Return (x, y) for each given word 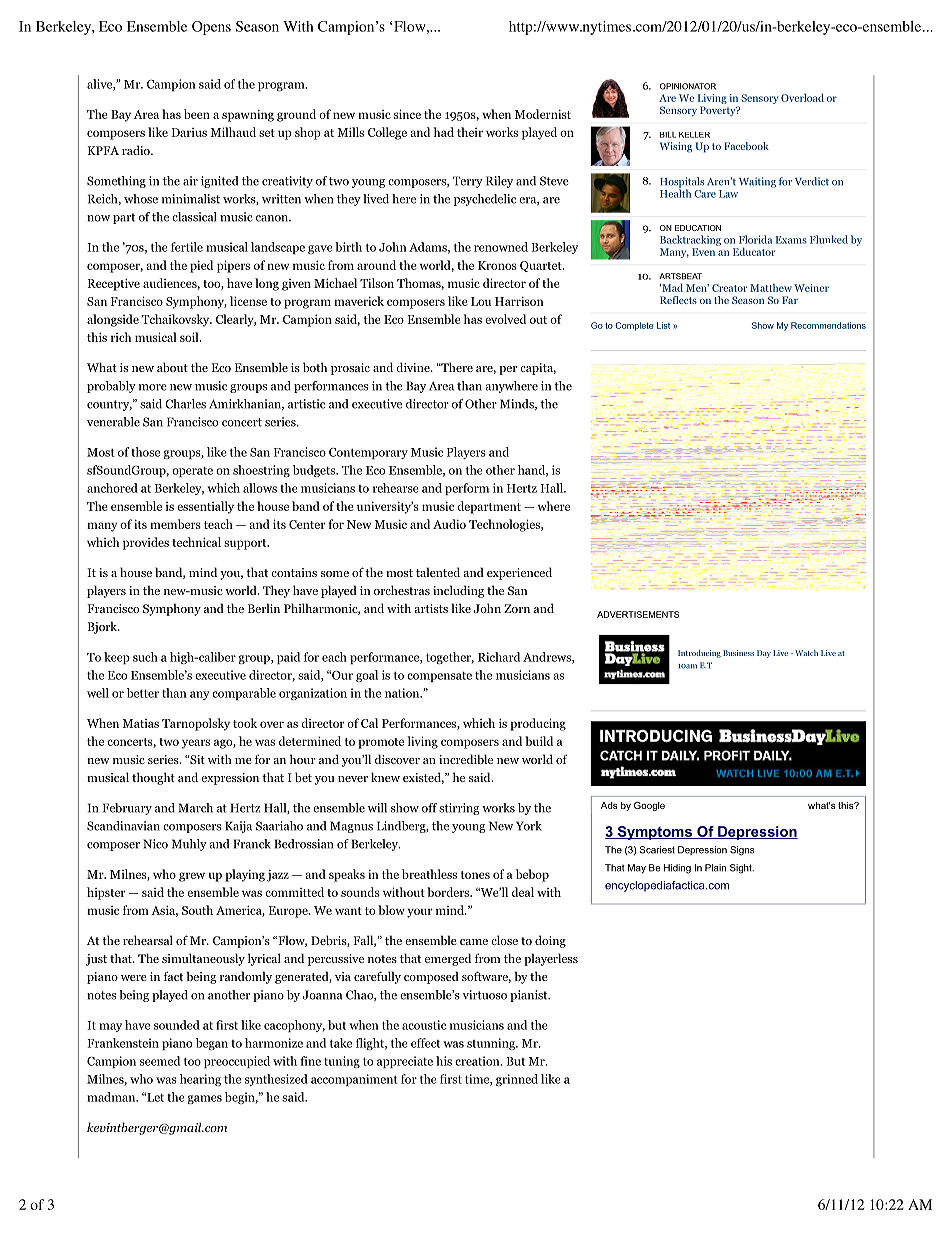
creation (478, 1061)
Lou (481, 301)
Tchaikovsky (177, 320)
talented (438, 572)
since (407, 114)
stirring (459, 809)
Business (738, 653)
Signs (742, 851)
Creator (729, 288)
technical (196, 542)
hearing (200, 1080)
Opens (211, 28)
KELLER (694, 134)
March (196, 808)
